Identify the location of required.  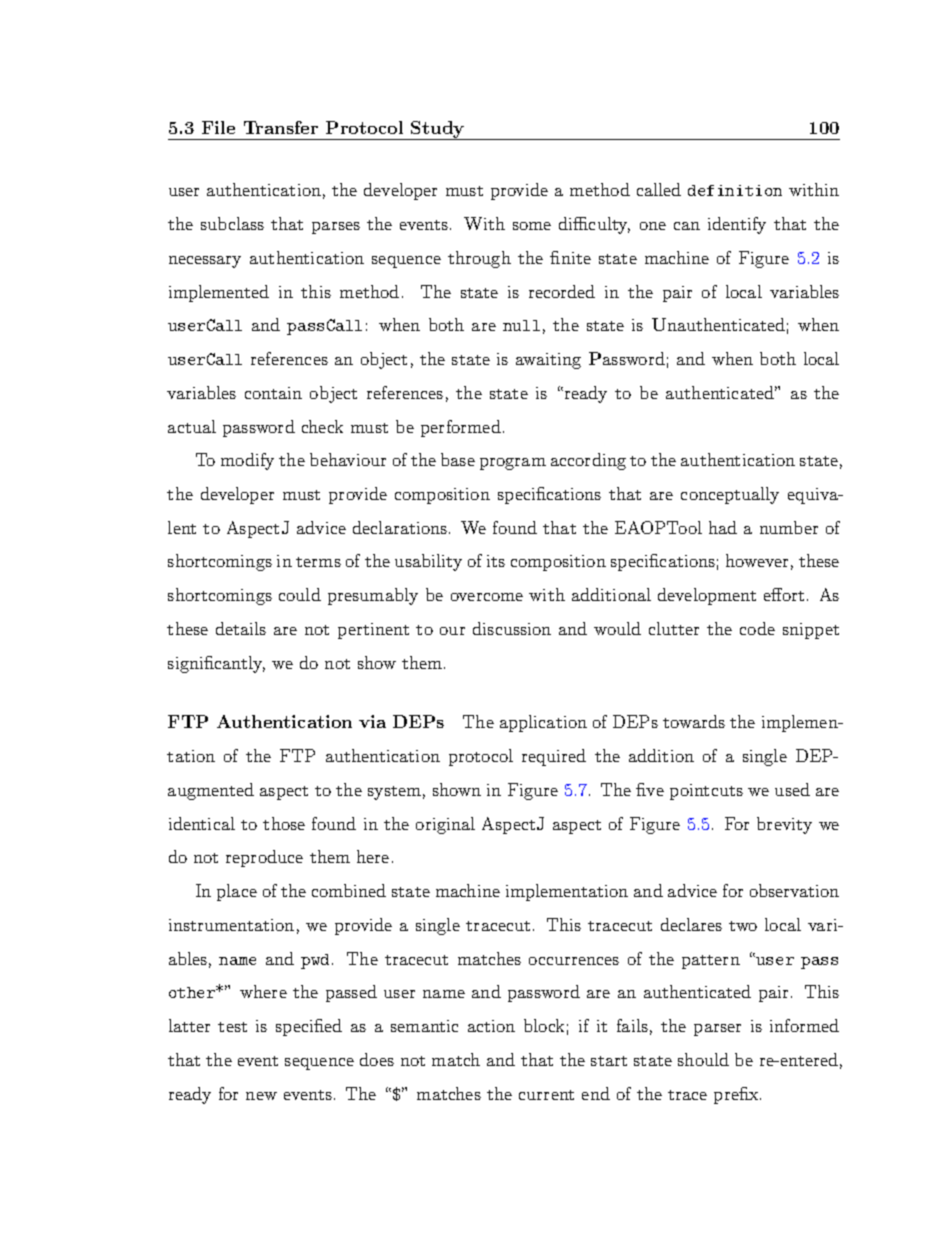
(554, 757).
